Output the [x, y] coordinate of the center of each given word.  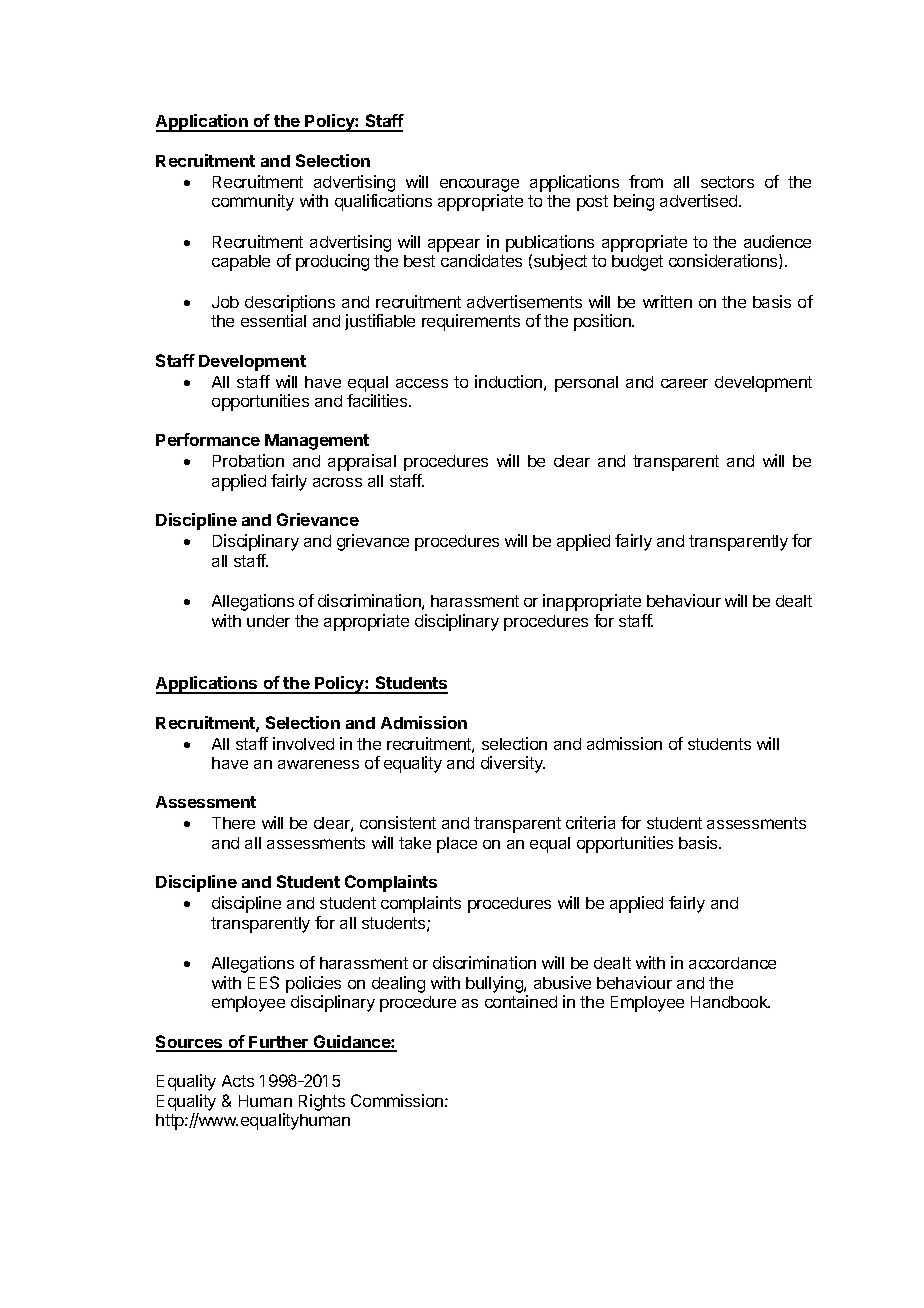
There [233, 823]
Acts [238, 1081]
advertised [700, 200]
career [684, 383]
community [253, 202]
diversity [513, 764]
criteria [590, 822]
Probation [248, 460]
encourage [479, 185]
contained [521, 1001]
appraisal [362, 462]
